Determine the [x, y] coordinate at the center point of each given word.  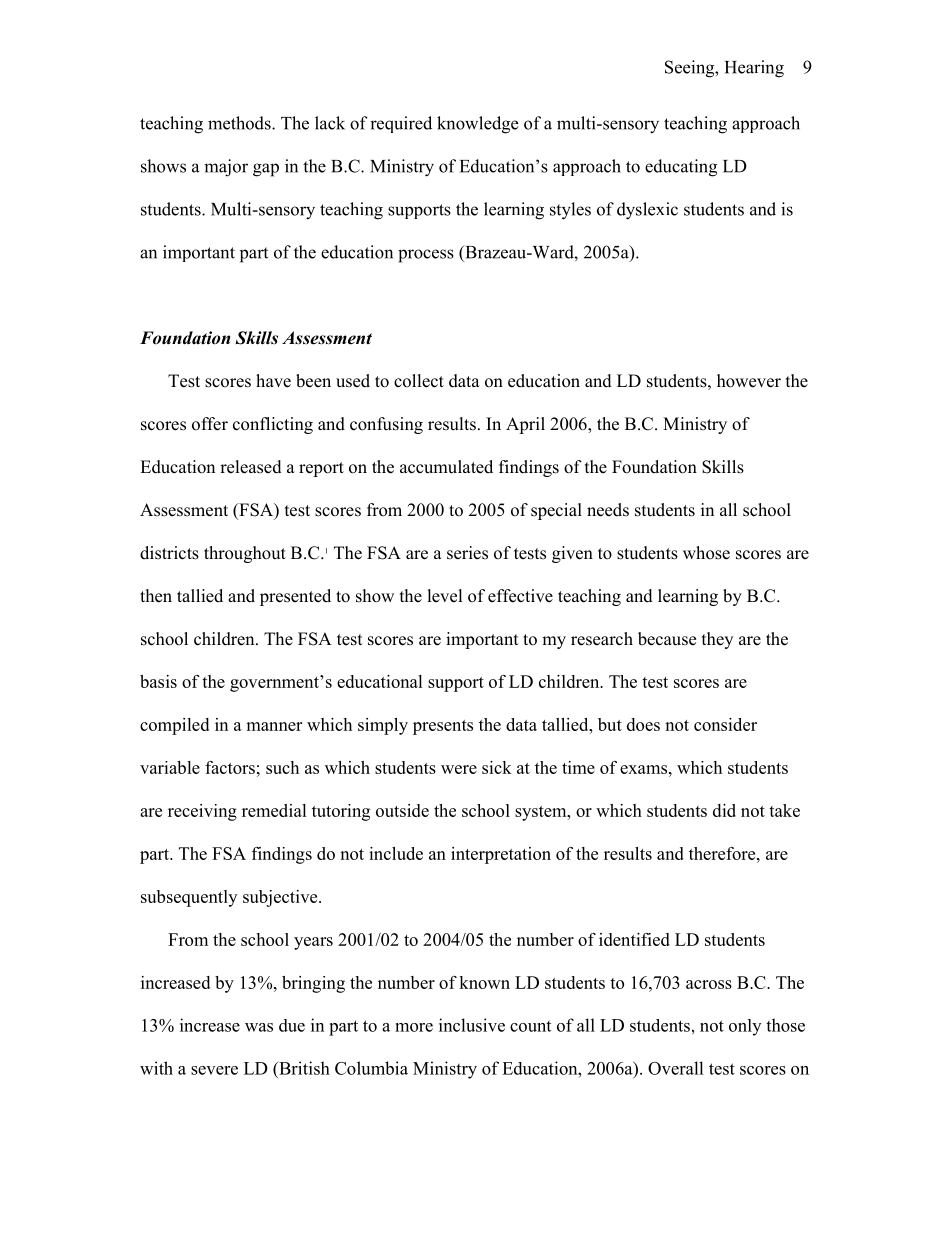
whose [706, 553]
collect [419, 381]
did [724, 810]
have [273, 381]
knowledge [477, 125]
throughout [245, 554]
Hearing [754, 69]
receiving [202, 812]
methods [240, 123]
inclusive [472, 1025]
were [459, 769]
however [749, 381]
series [467, 553]
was [259, 1027]
